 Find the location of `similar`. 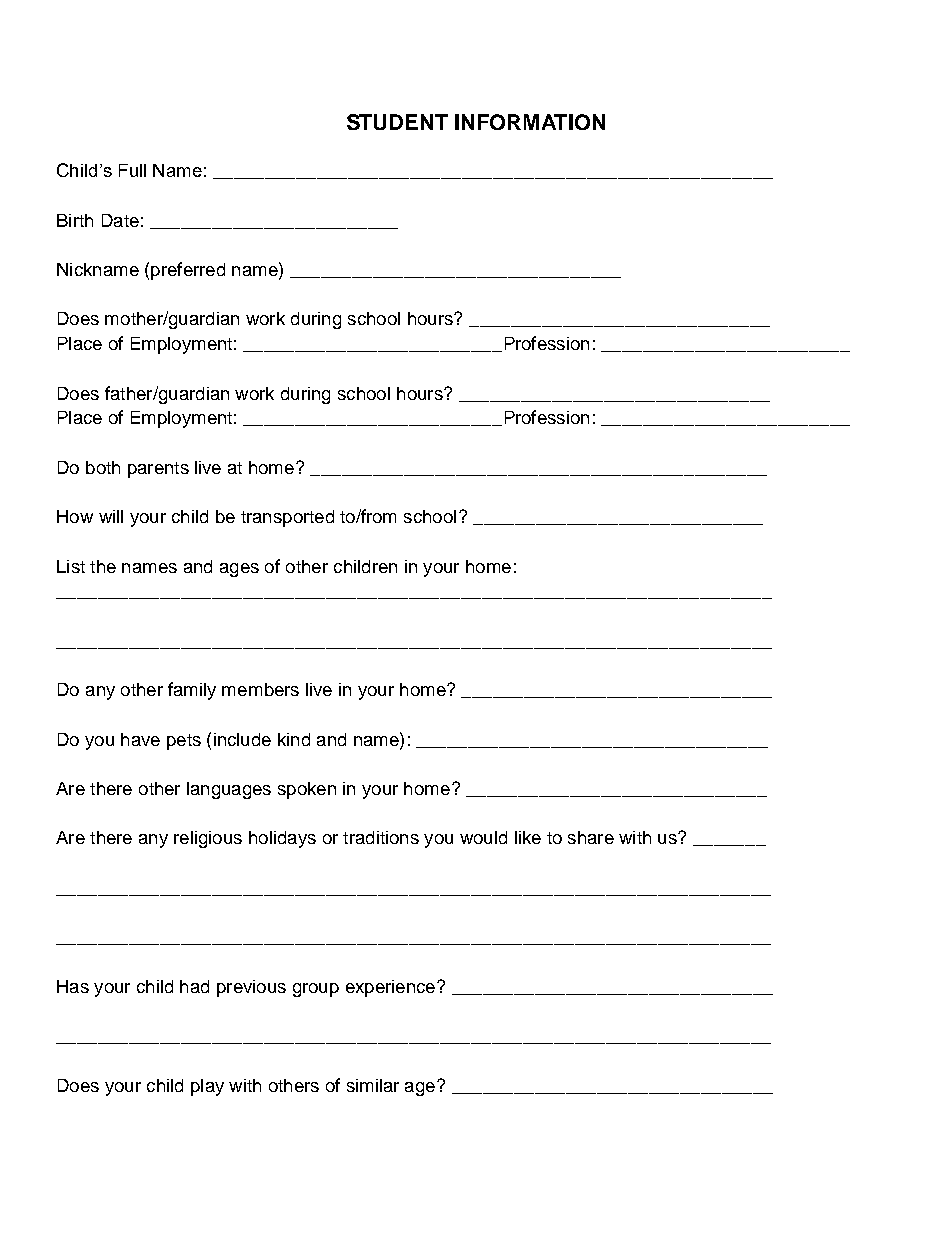

similar is located at coordinates (373, 1085).
